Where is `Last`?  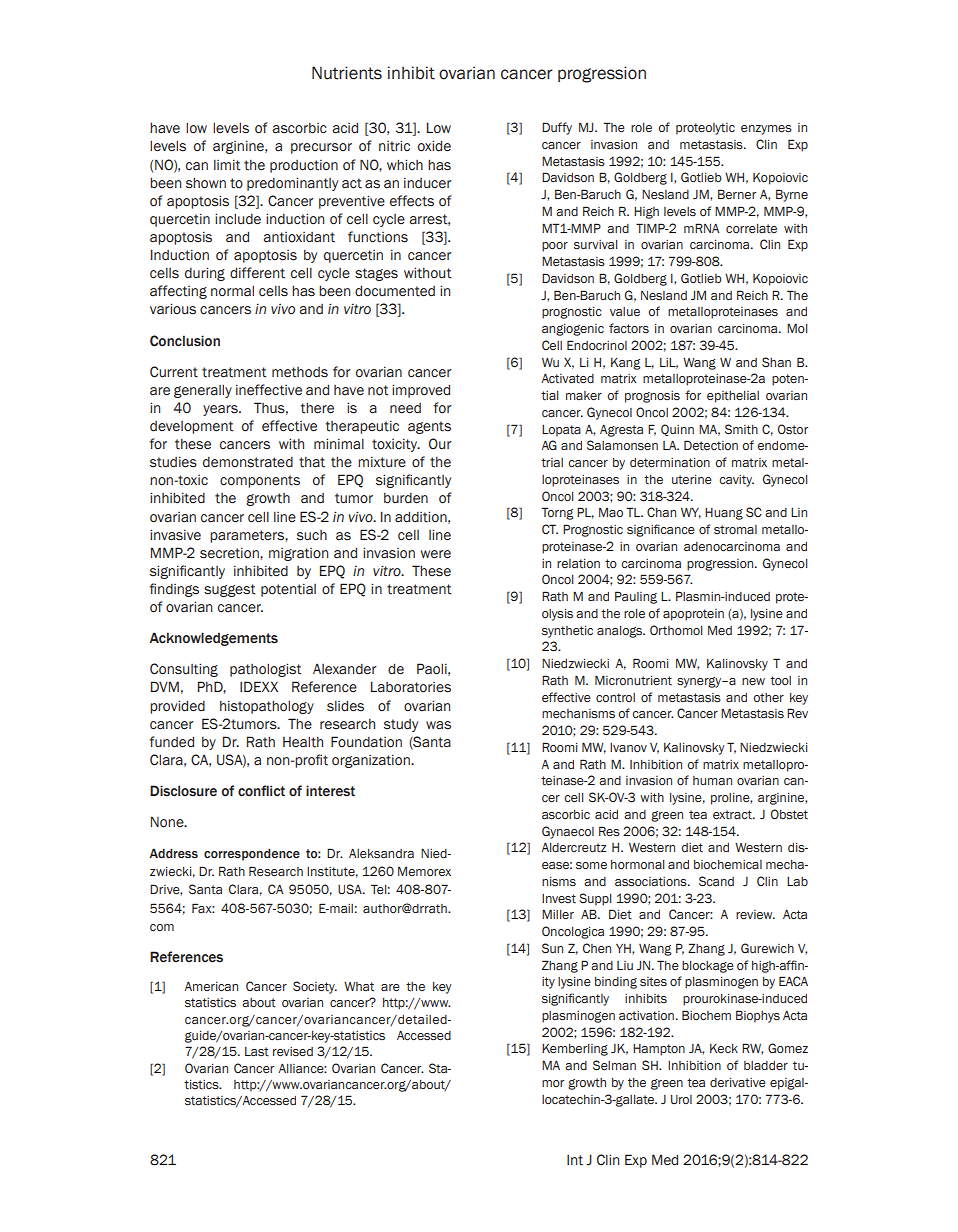
Last is located at coordinates (257, 1052).
